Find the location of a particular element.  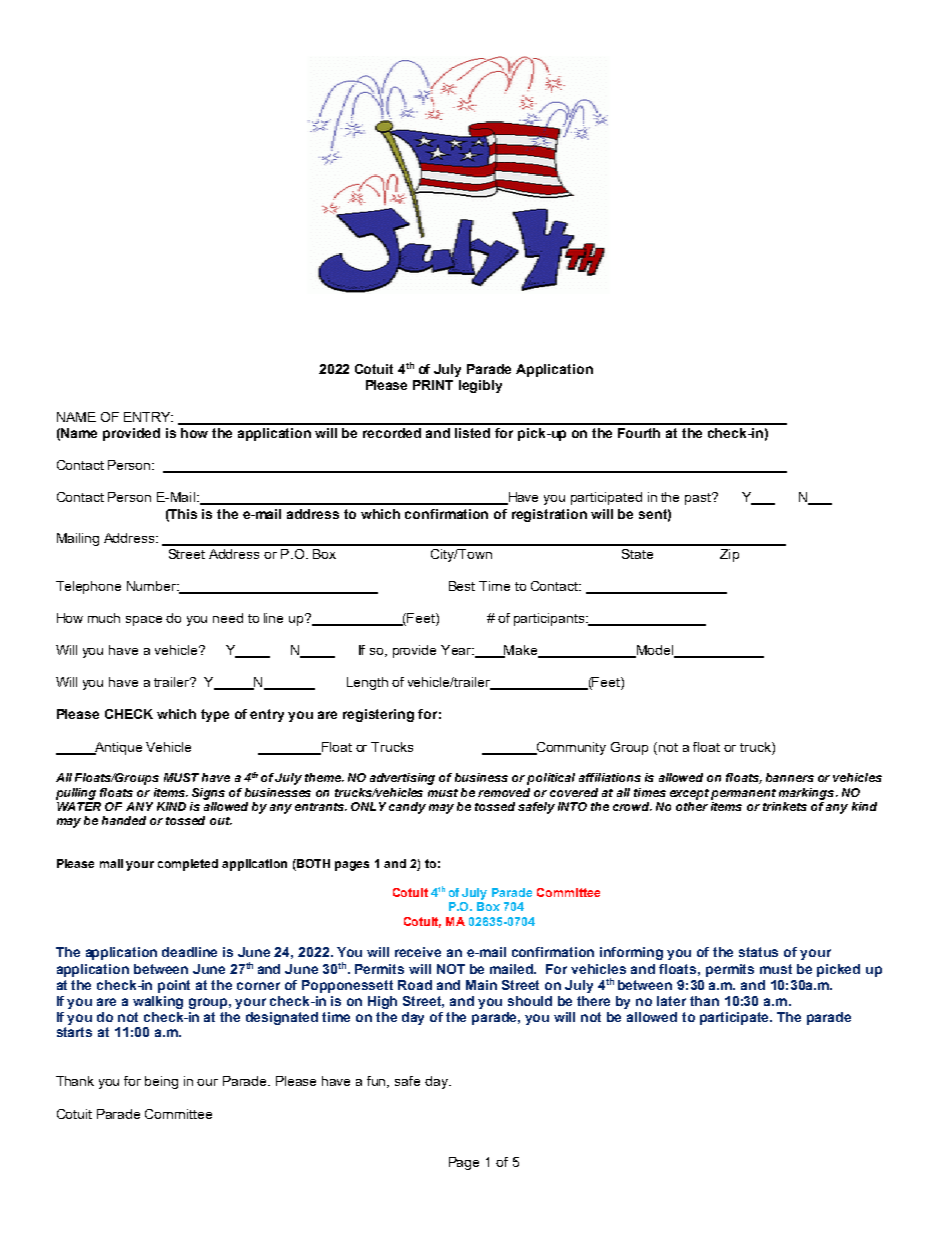

Fourth is located at coordinates (639, 433).
